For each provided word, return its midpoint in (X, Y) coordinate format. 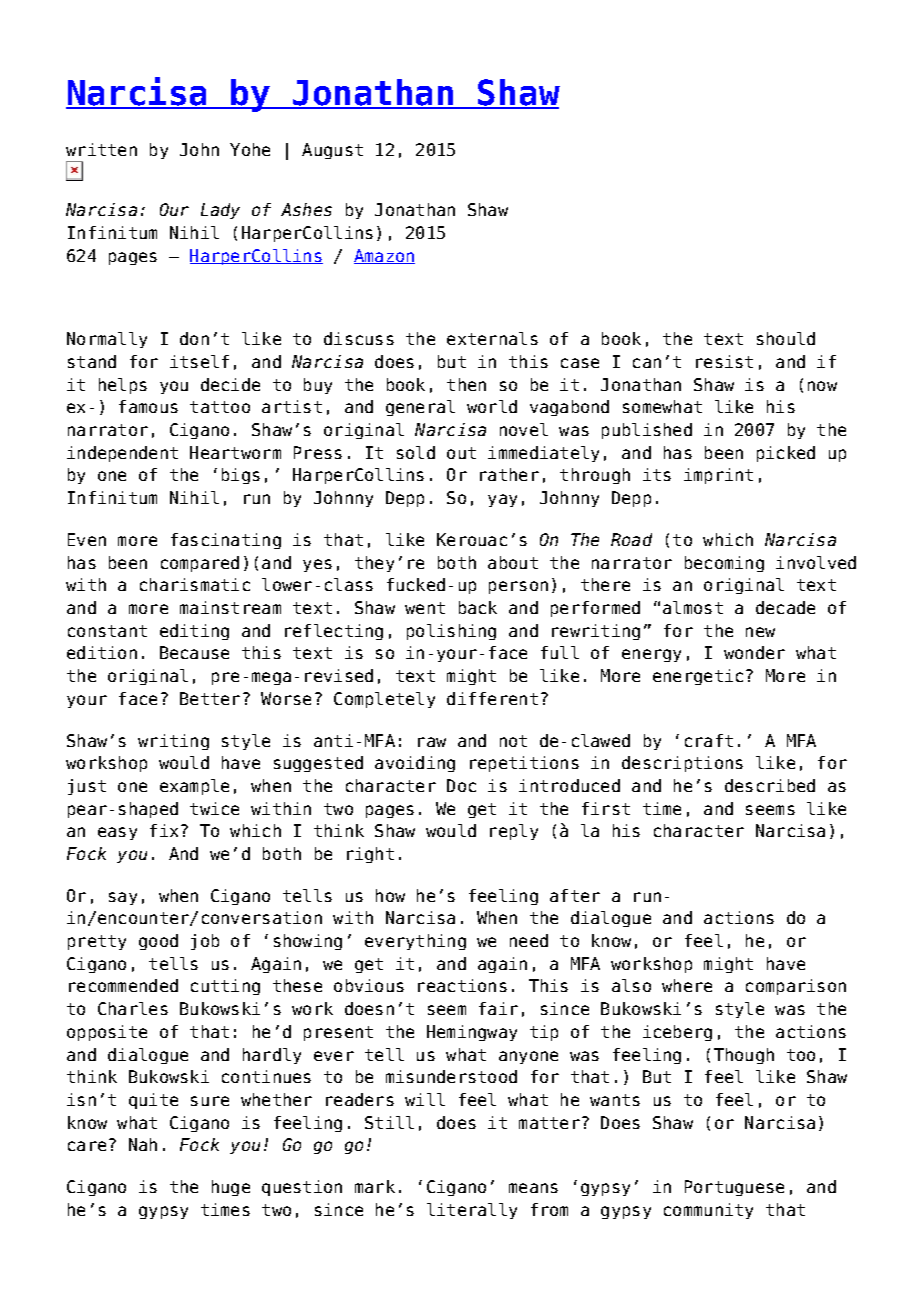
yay (502, 500)
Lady (220, 211)
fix (164, 830)
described (770, 785)
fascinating (226, 541)
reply (514, 832)
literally (472, 1211)
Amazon (384, 256)
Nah (143, 1144)
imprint (718, 476)
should (786, 338)
